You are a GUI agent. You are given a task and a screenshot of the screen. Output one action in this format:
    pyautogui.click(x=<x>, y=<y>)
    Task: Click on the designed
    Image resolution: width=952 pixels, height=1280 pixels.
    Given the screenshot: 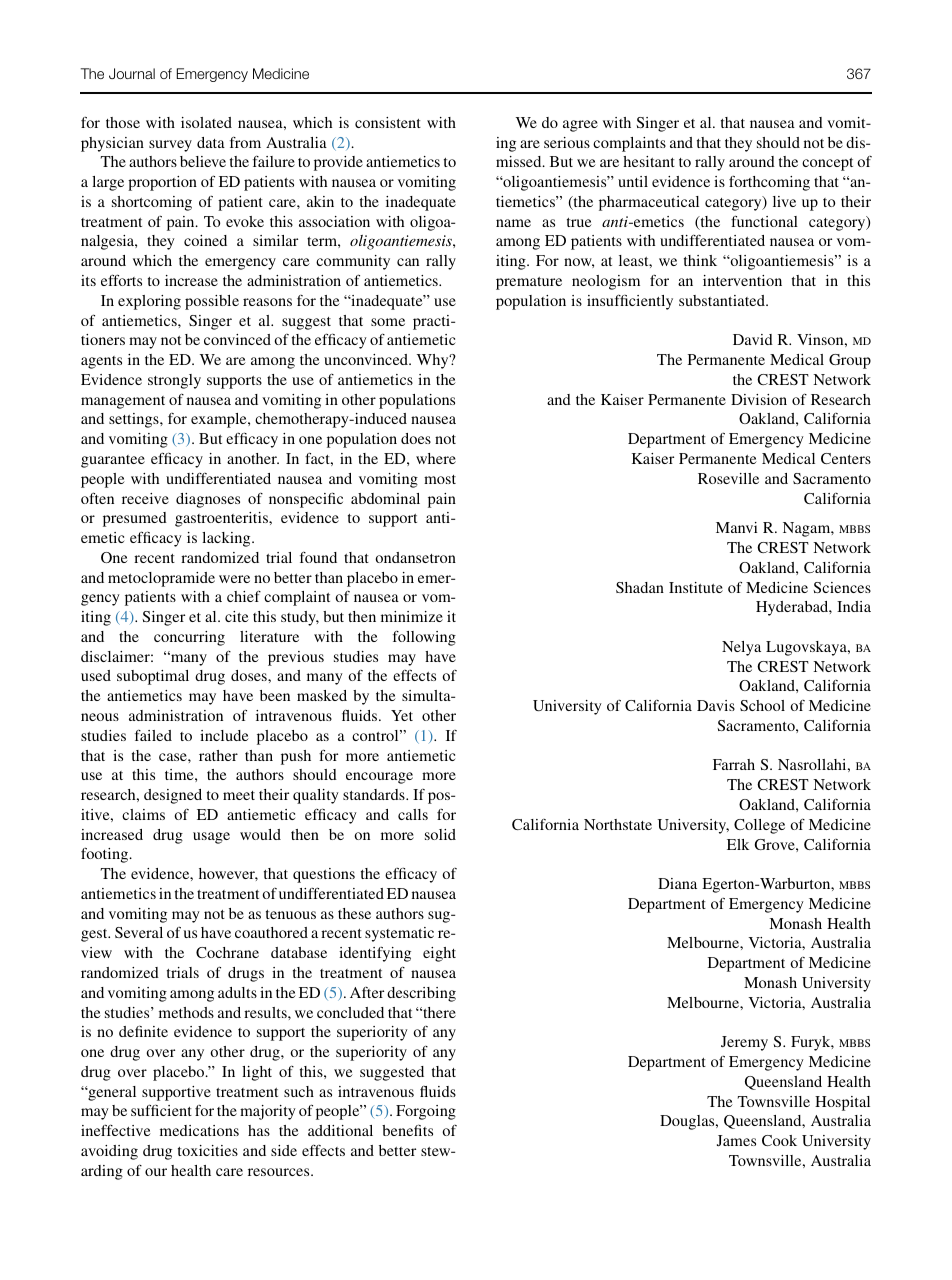 What is the action you would take?
    pyautogui.click(x=173, y=796)
